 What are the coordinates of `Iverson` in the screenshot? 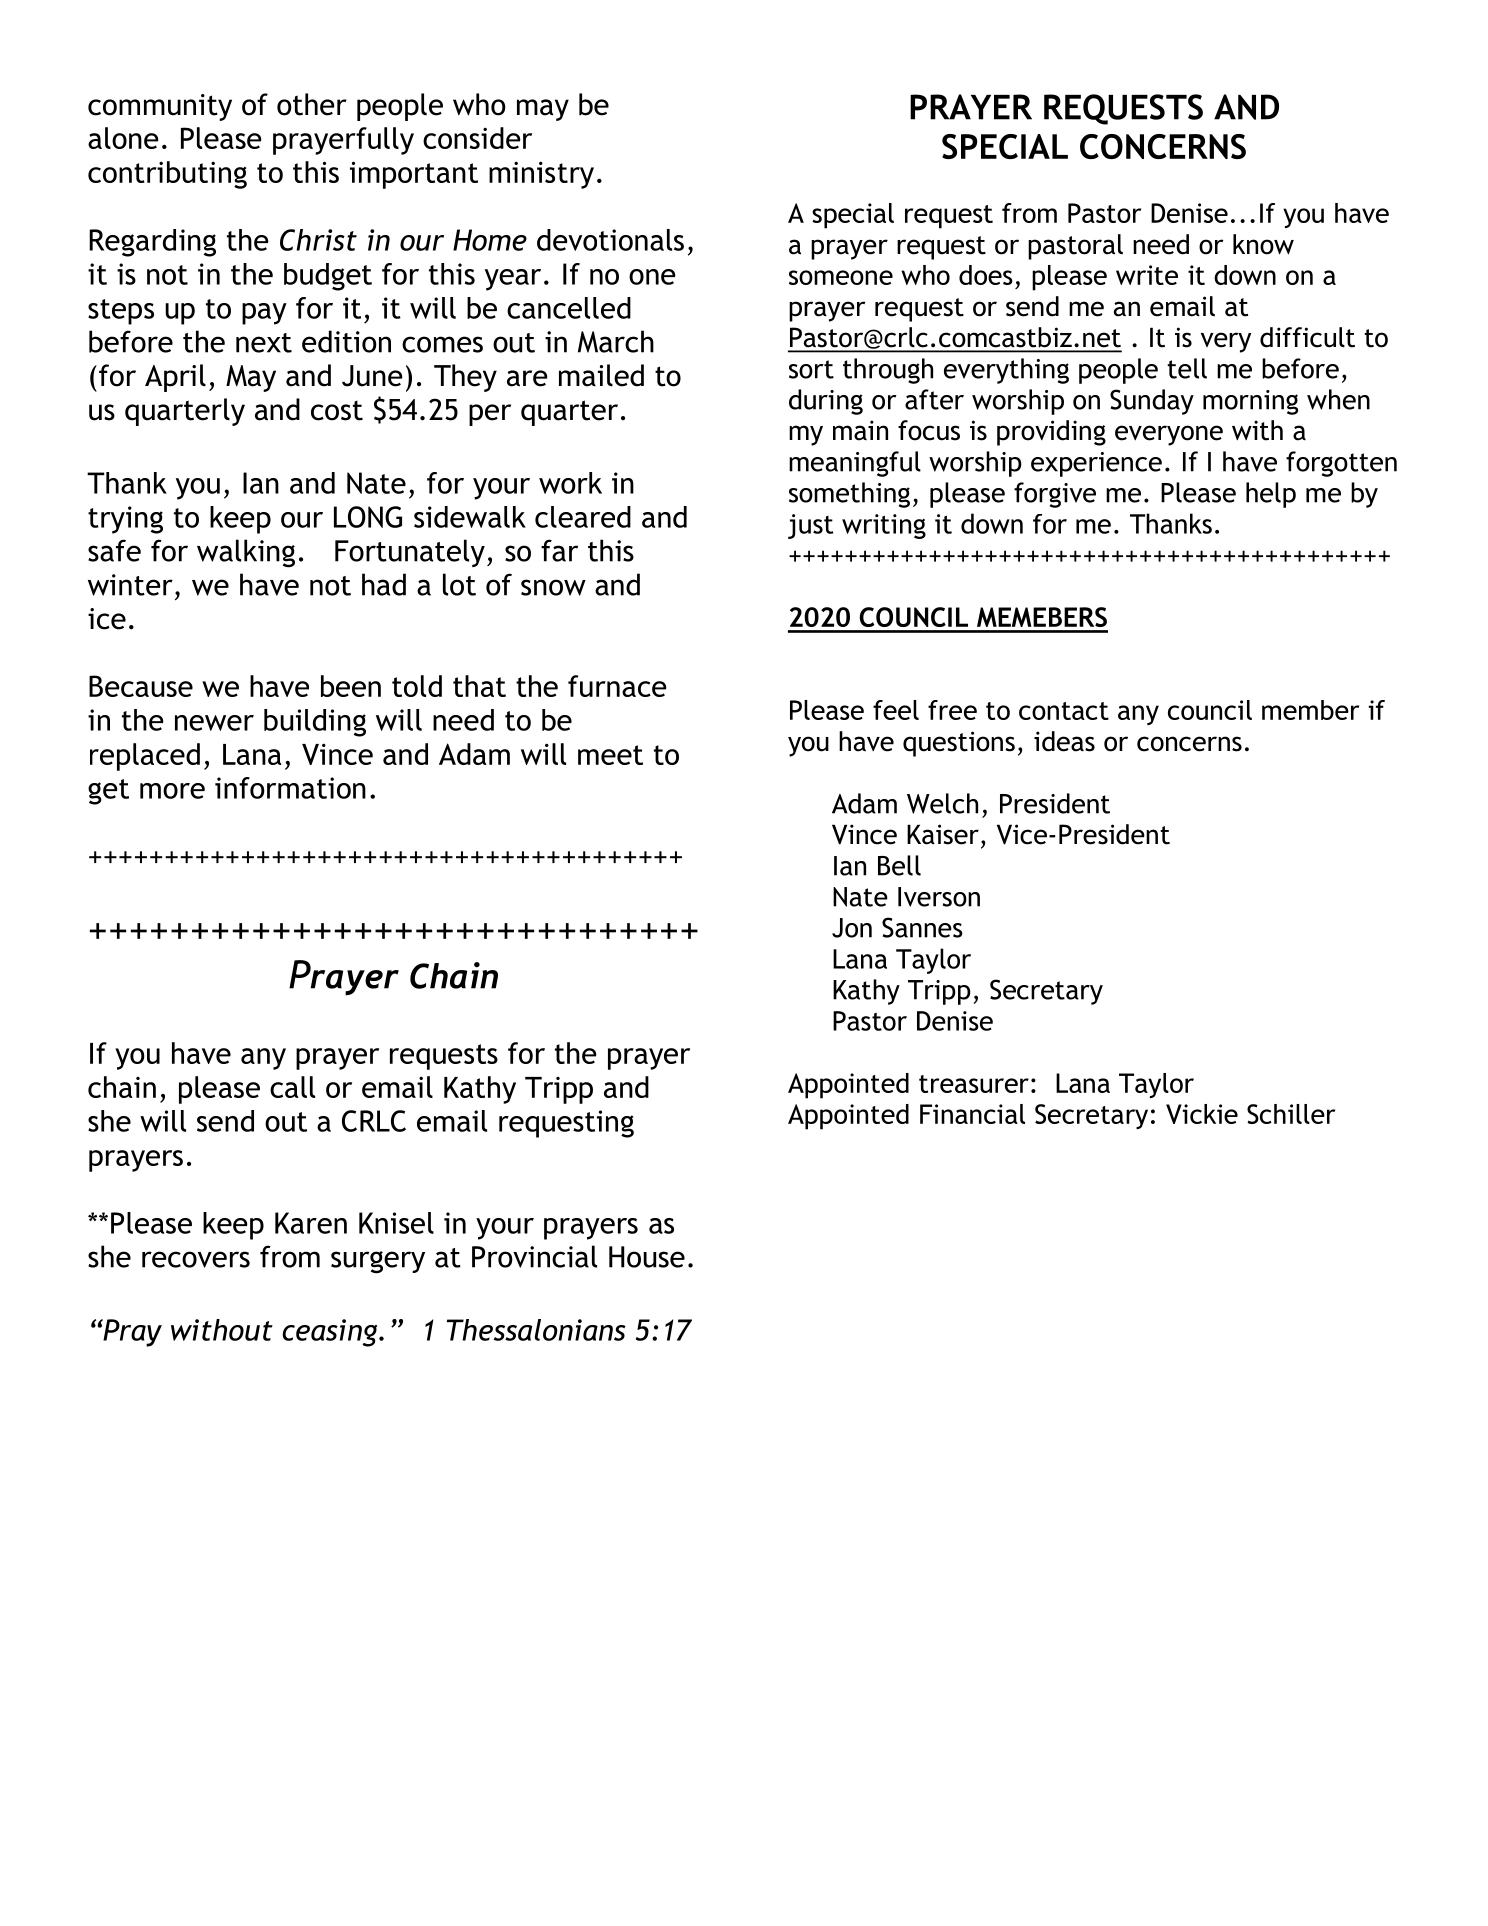 It's located at (939, 897).
